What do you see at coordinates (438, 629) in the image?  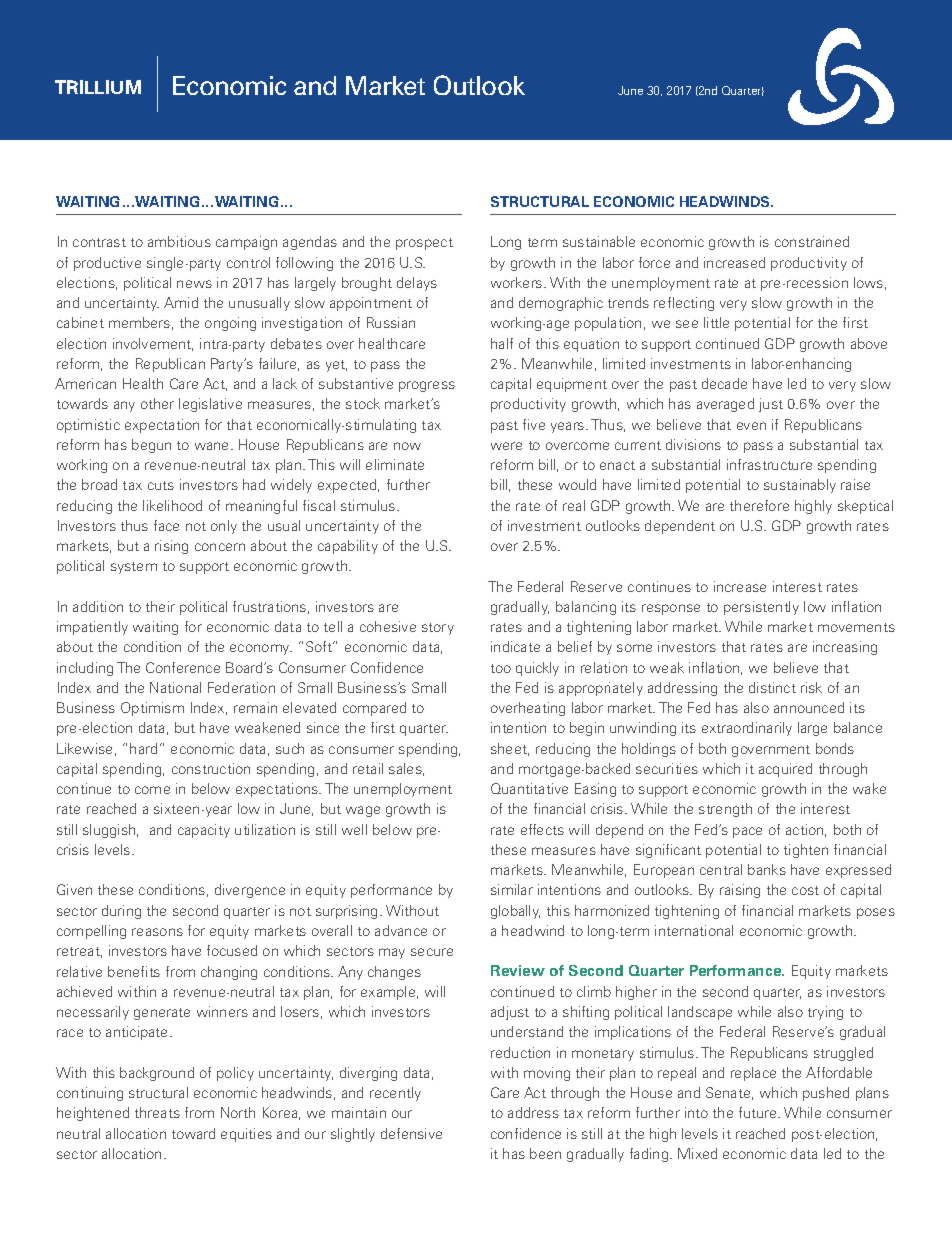 I see `story` at bounding box center [438, 629].
